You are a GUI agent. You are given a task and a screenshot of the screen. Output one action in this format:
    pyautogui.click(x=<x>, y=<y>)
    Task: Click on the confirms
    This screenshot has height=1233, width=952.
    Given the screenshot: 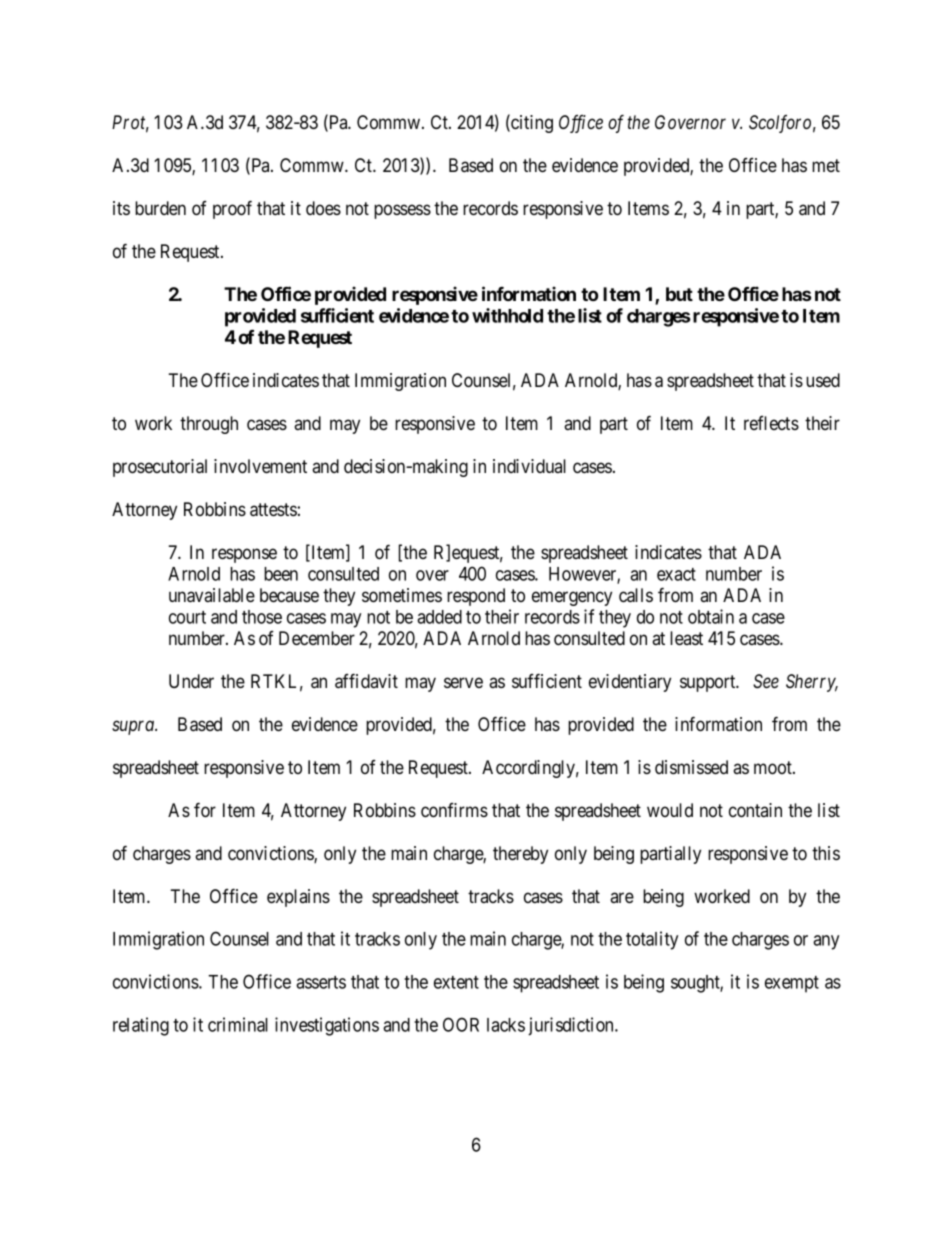 What is the action you would take?
    pyautogui.click(x=454, y=810)
